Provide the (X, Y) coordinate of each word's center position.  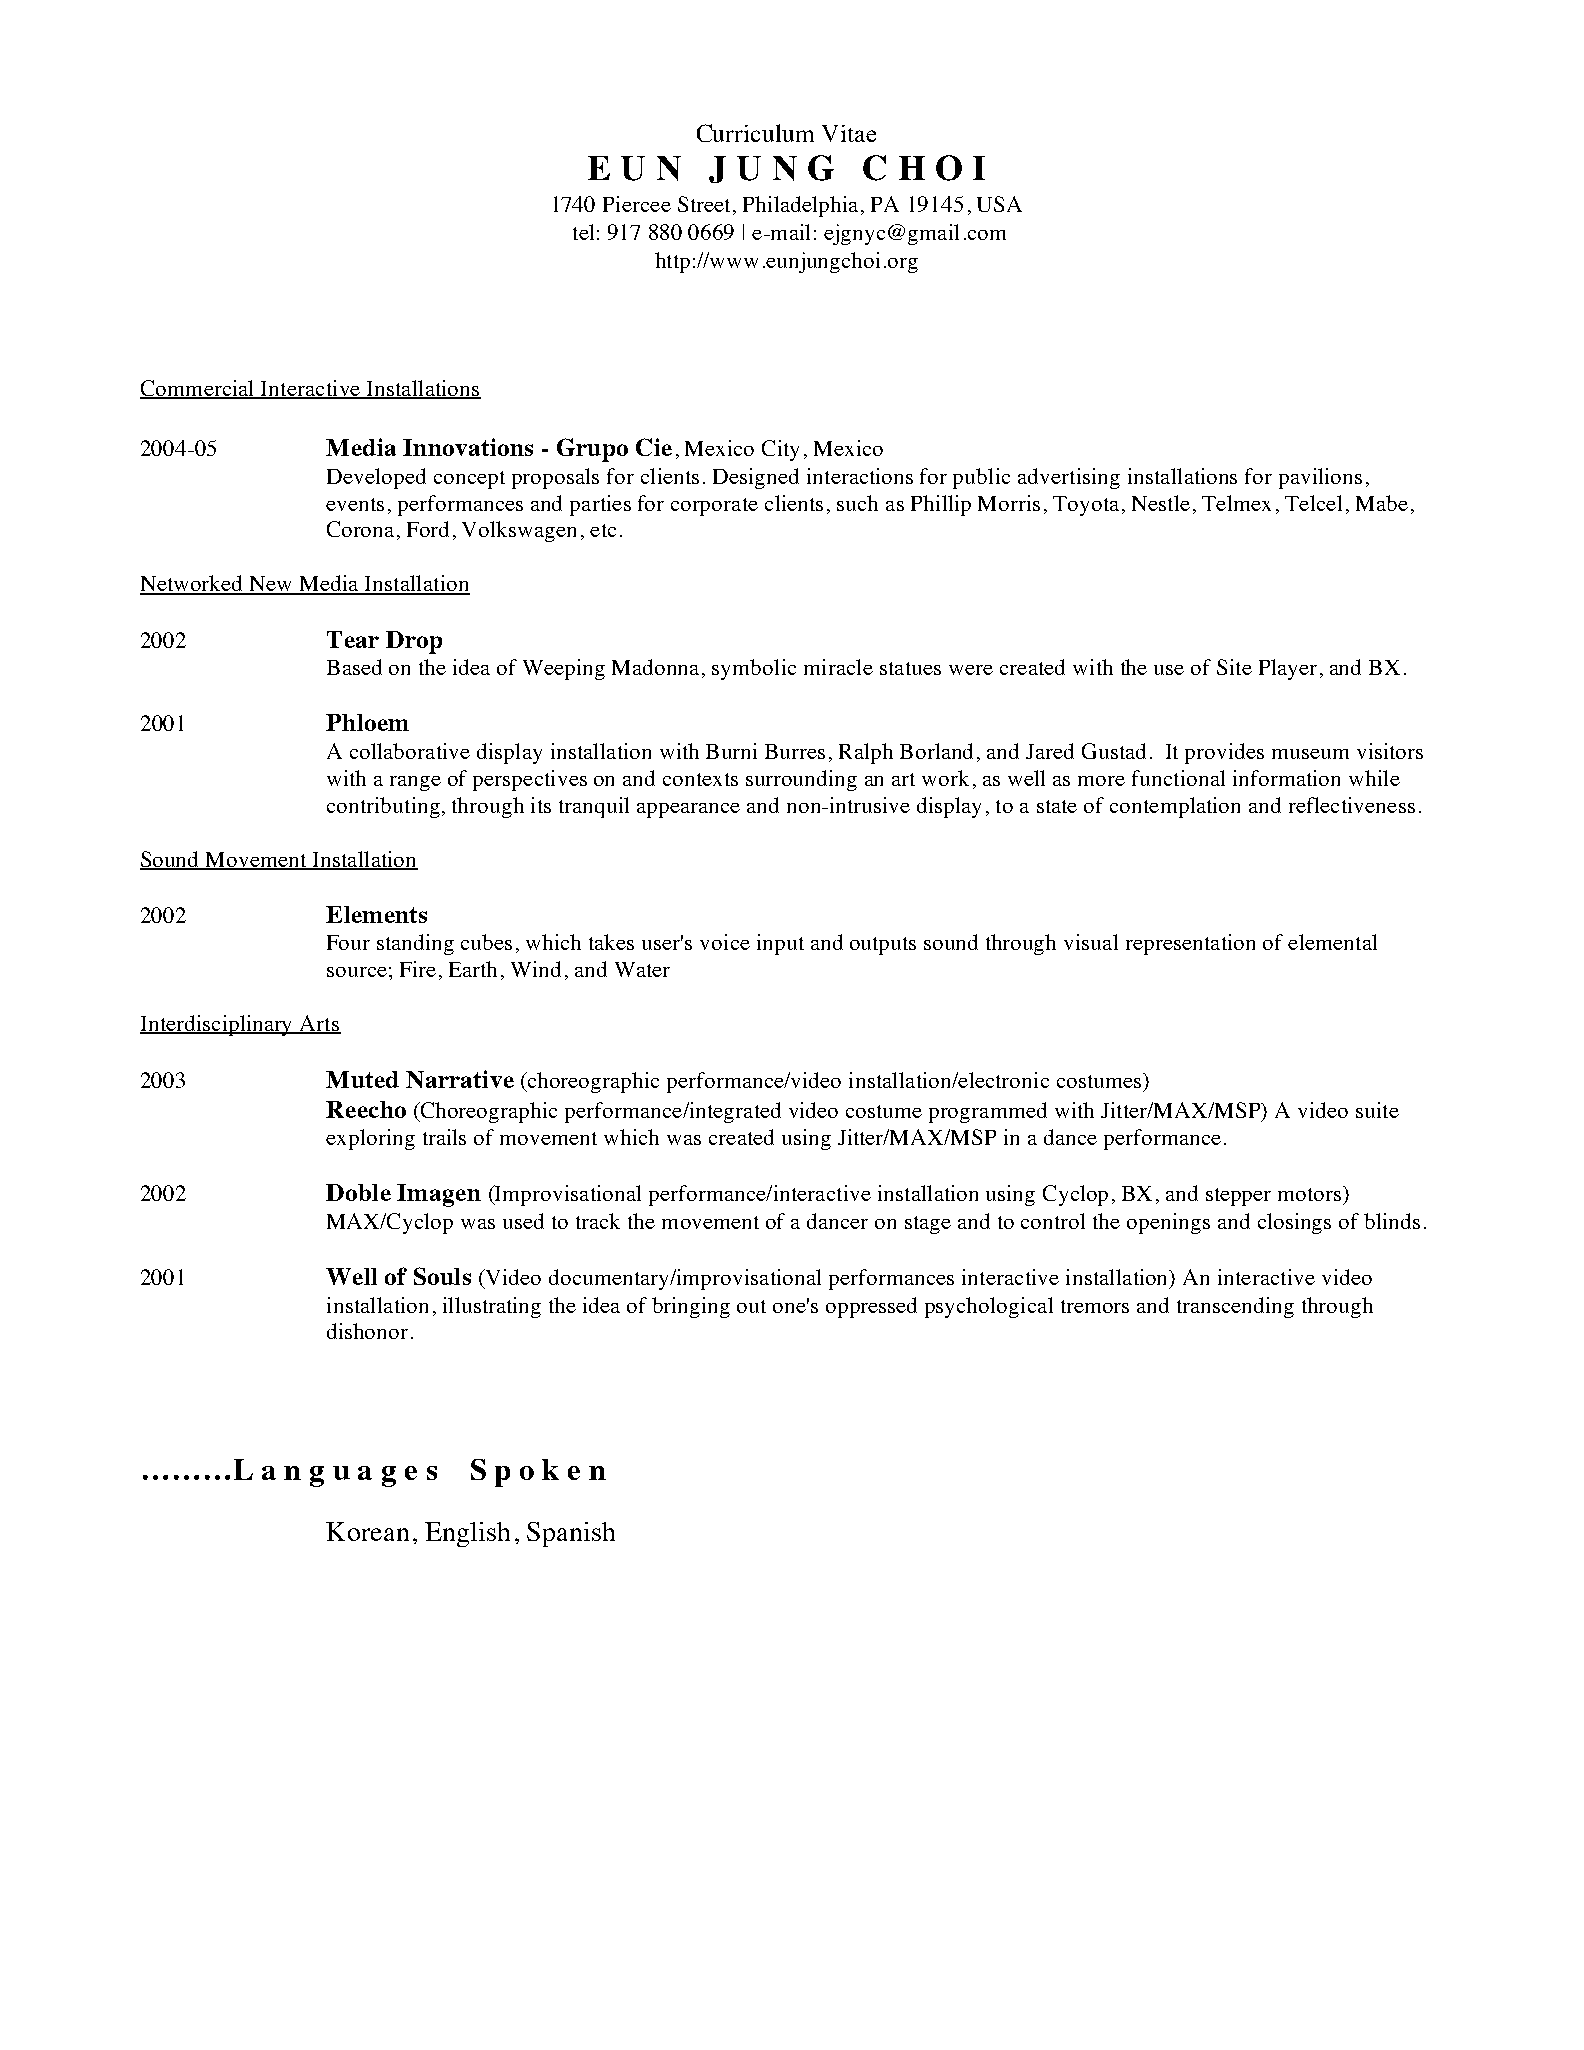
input (780, 944)
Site (1234, 667)
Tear (353, 639)
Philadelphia (802, 206)
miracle (838, 667)
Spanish (571, 1534)
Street (706, 205)
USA (999, 204)
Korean (367, 1531)
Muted (362, 1079)
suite (1377, 1110)
